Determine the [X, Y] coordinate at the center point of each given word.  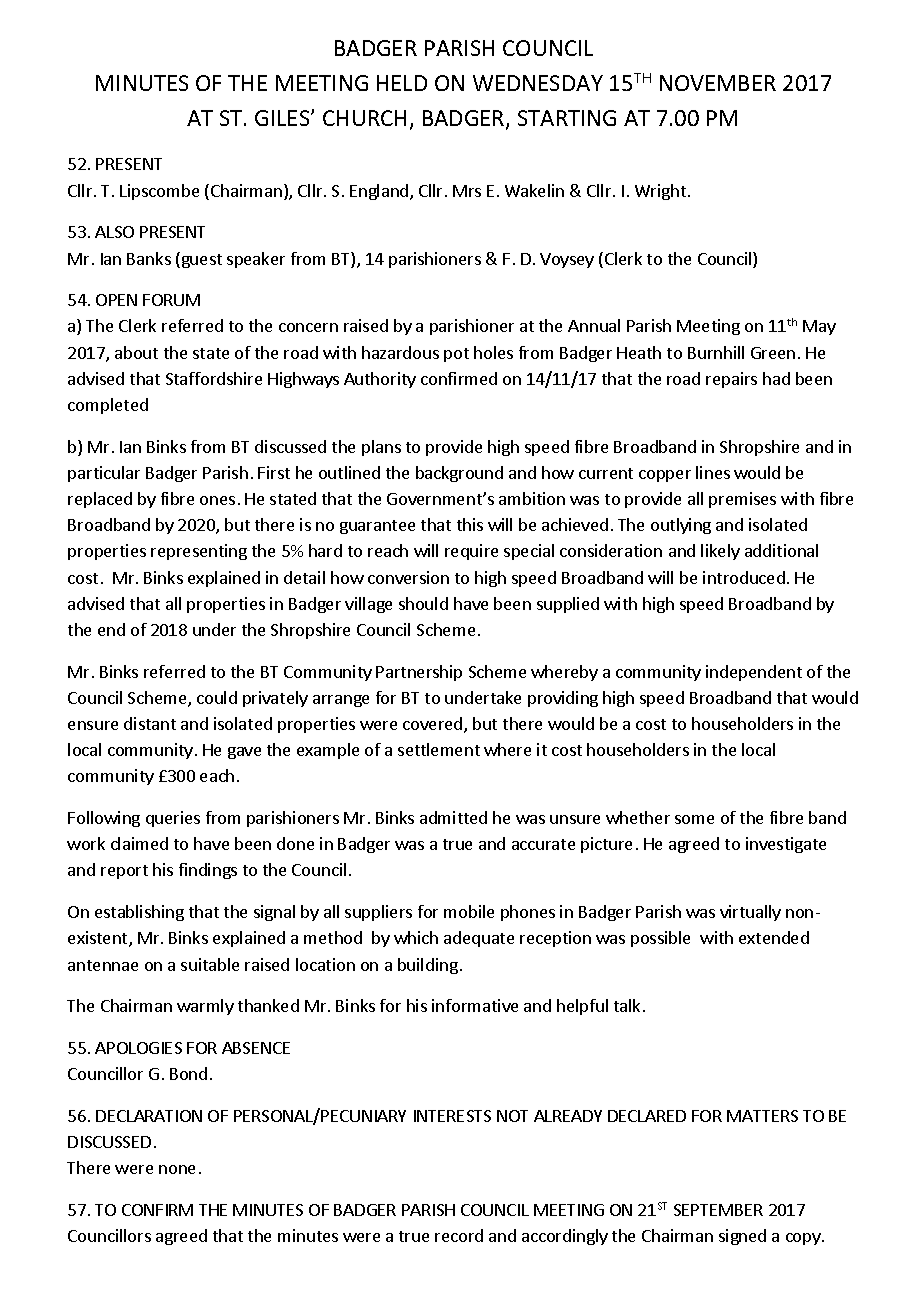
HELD [402, 83]
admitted [453, 817]
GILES [283, 118]
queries [173, 819]
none [177, 1169]
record [459, 1235]
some [694, 819]
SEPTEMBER [718, 1210]
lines [713, 472]
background [459, 474]
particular [104, 474]
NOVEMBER [718, 83]
